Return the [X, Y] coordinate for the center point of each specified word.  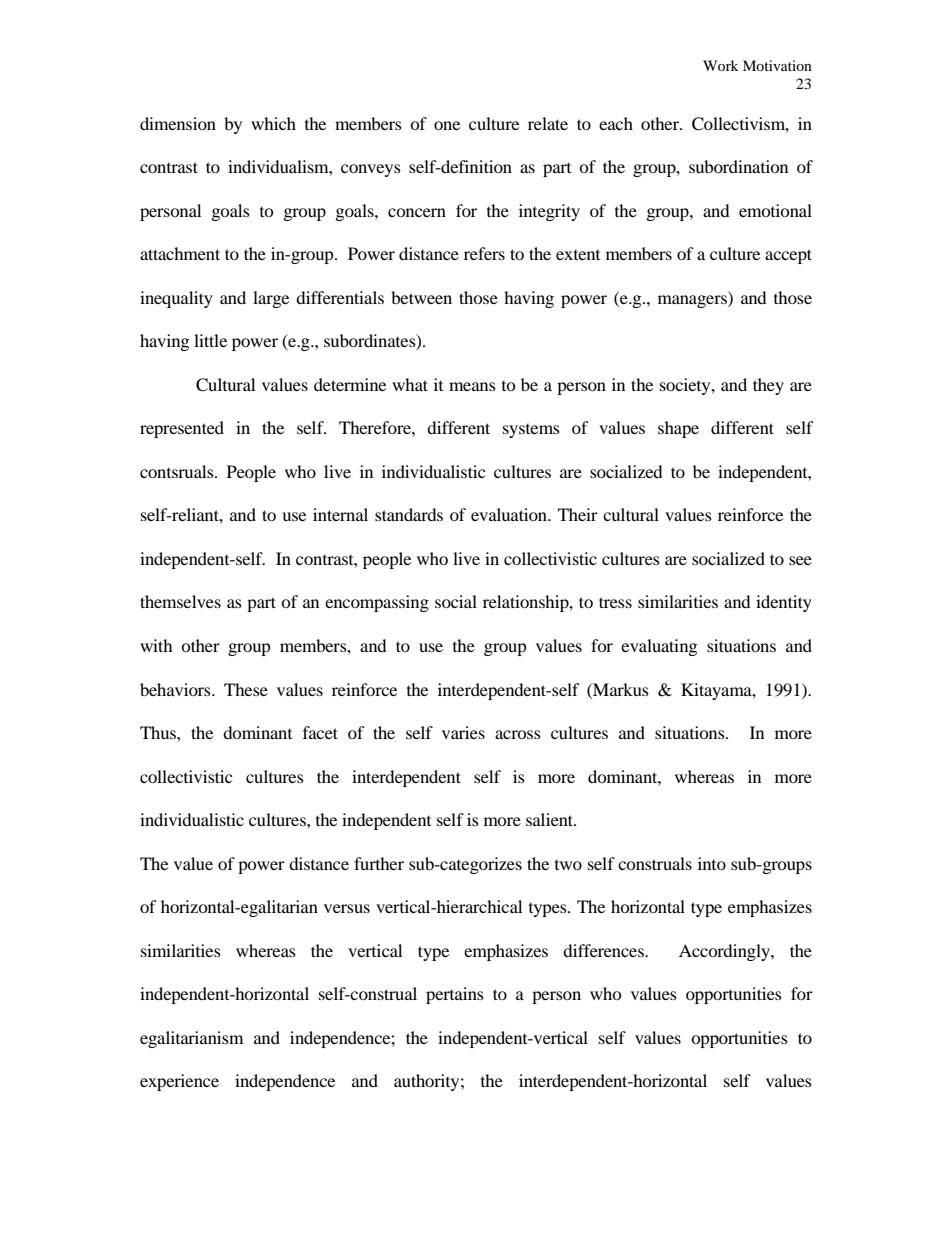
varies [463, 732]
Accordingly [725, 952]
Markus [620, 689]
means [472, 386]
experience [179, 1082]
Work [721, 65]
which [273, 123]
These [246, 689]
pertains [455, 995]
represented [182, 429]
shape [678, 429]
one [447, 125]
